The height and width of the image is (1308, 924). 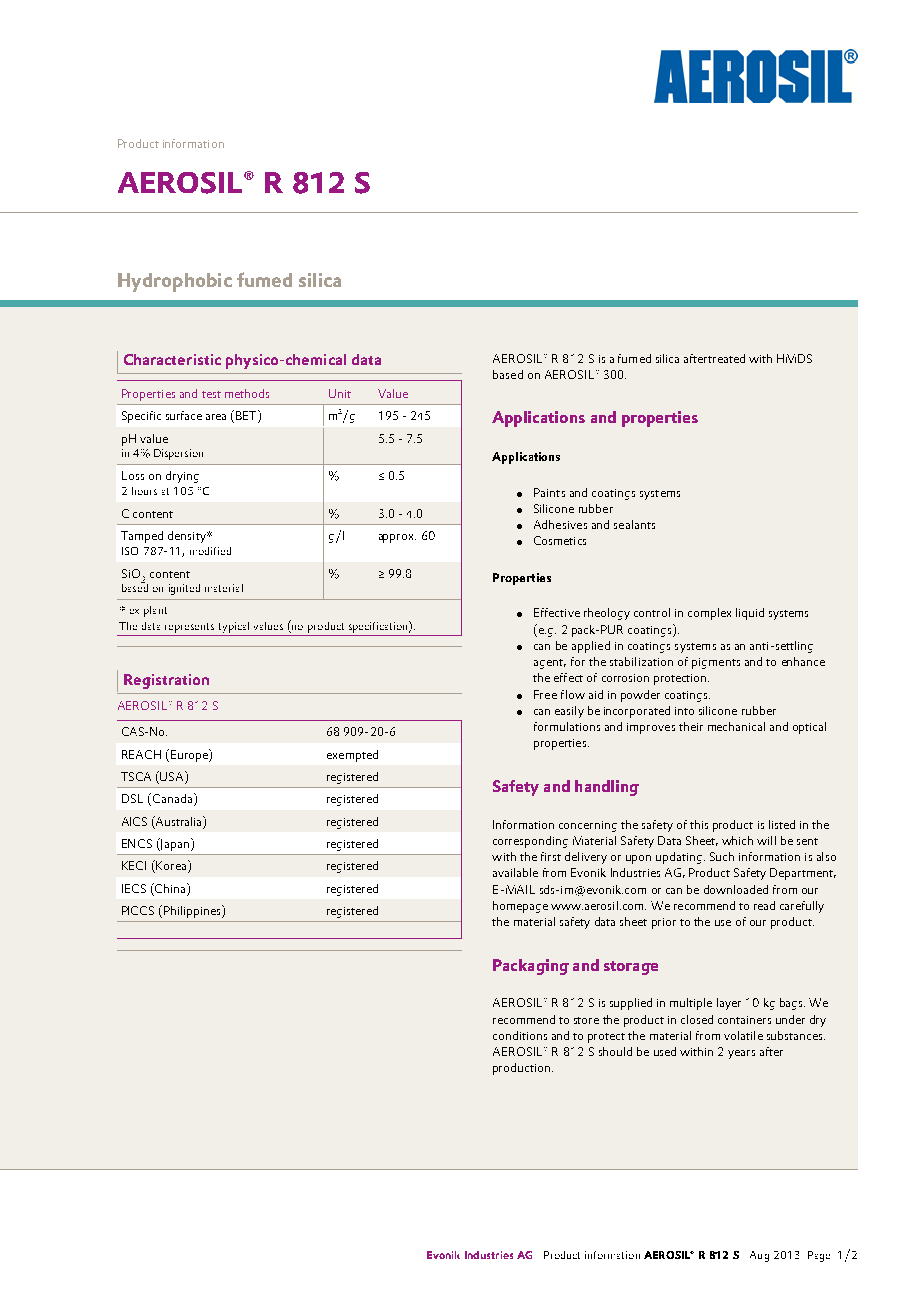 I want to click on mechanical, so click(x=736, y=726).
